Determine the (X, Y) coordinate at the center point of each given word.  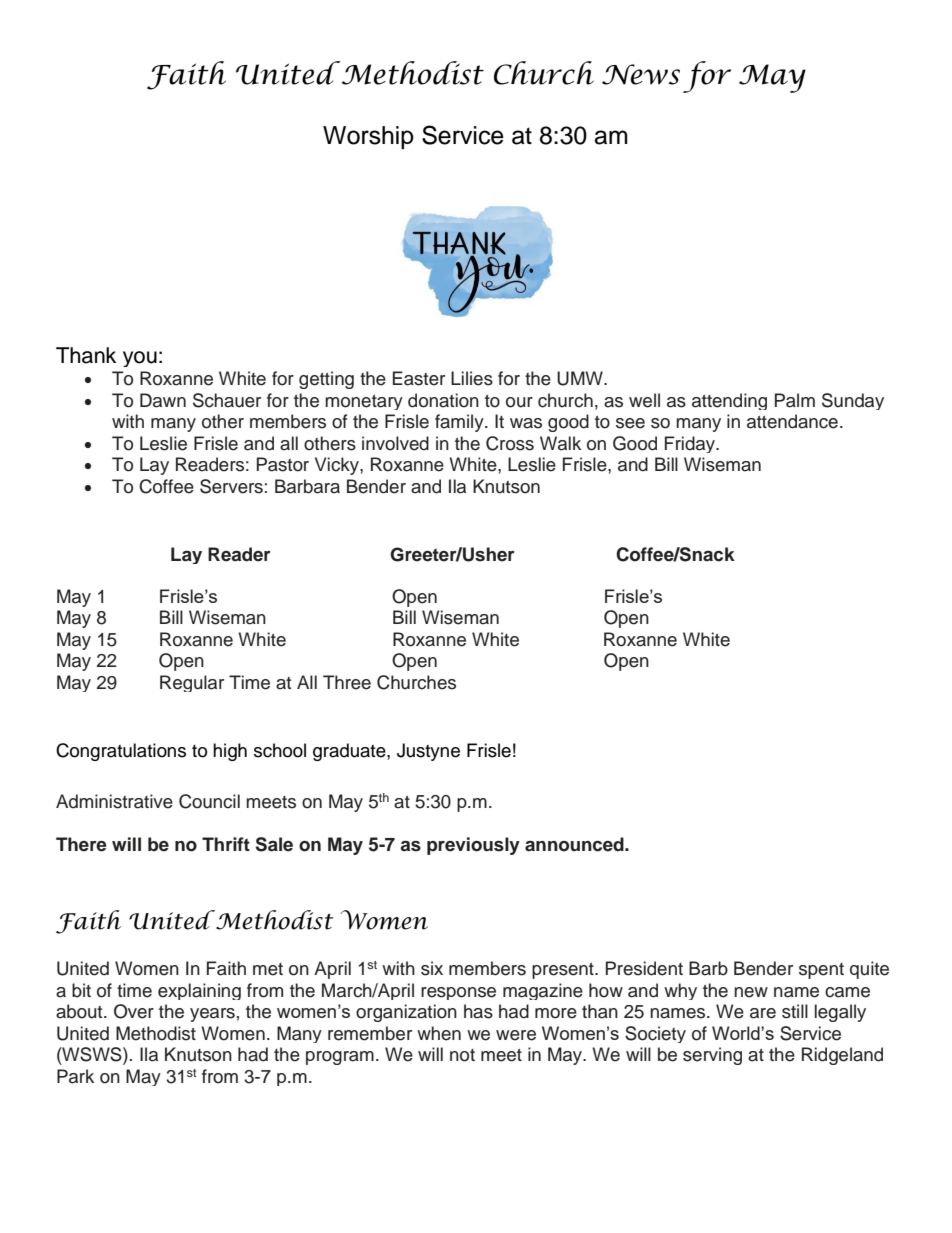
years (212, 1015)
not (462, 1055)
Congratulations (121, 752)
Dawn (163, 400)
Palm (795, 400)
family (460, 423)
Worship (368, 137)
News (641, 74)
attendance (792, 421)
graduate (350, 752)
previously (473, 846)
